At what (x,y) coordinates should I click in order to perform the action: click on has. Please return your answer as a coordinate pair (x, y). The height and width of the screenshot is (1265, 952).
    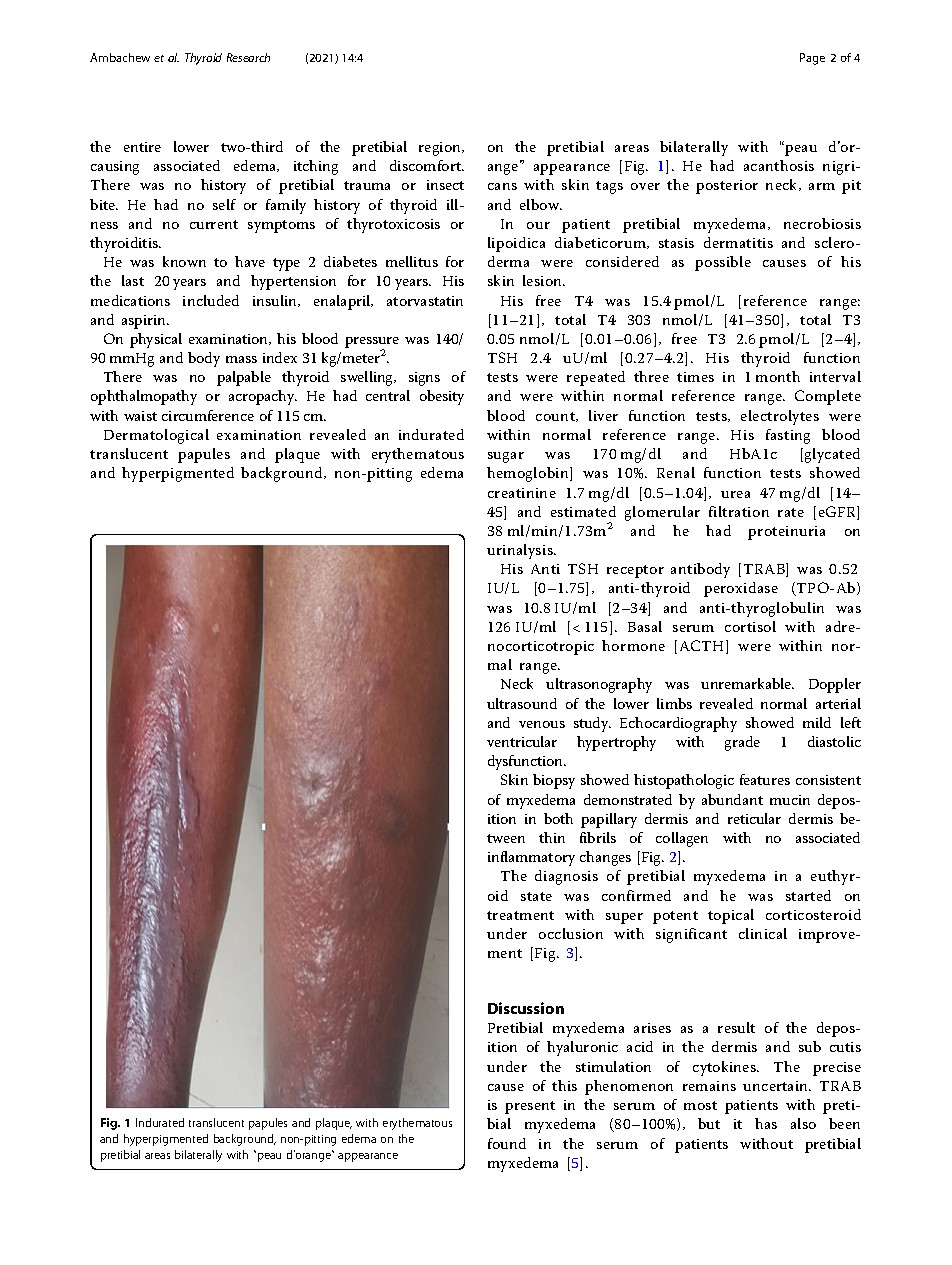
    Looking at the image, I should click on (766, 1123).
